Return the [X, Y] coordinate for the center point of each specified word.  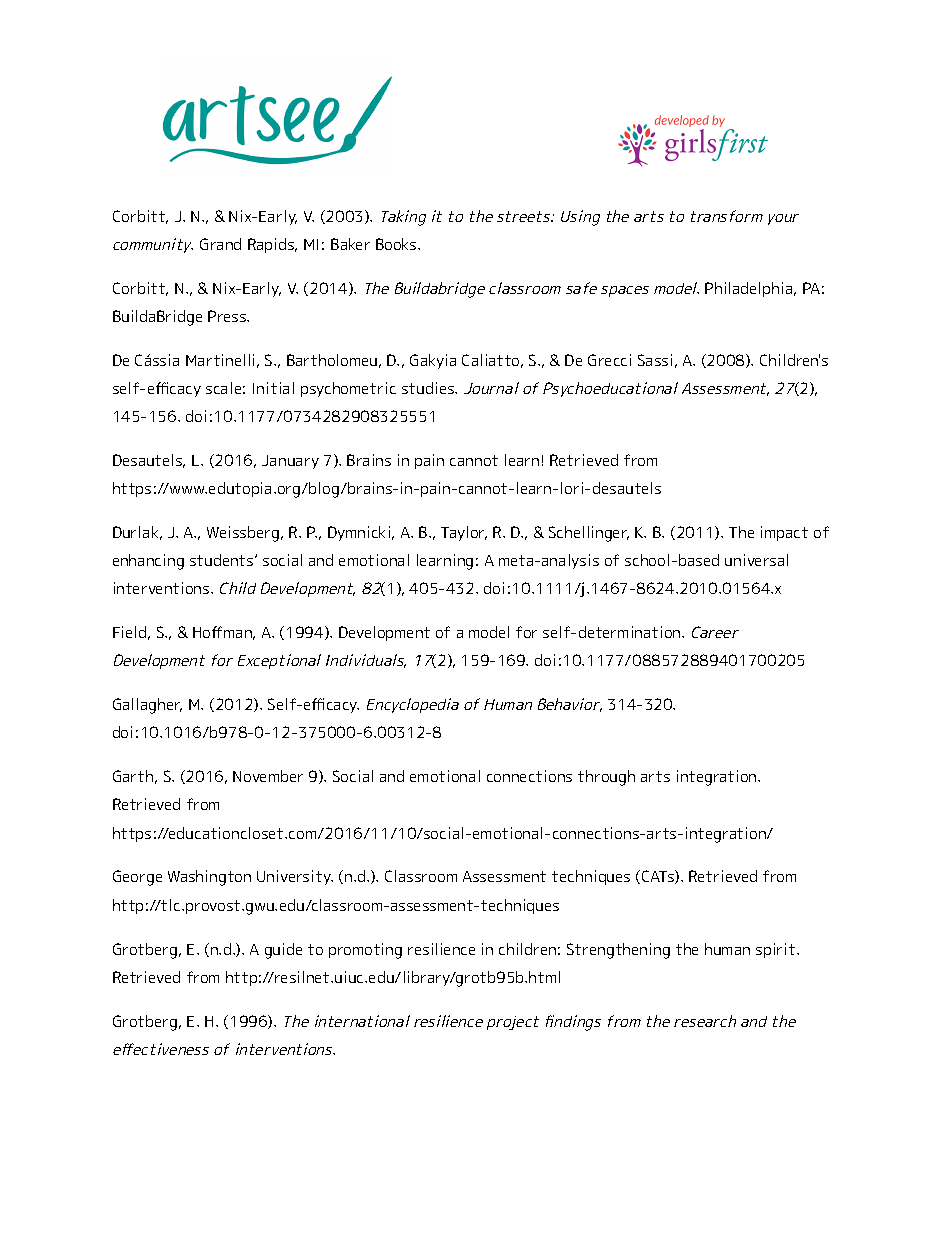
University [295, 877]
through [606, 778]
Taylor [464, 533]
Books [397, 244]
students [223, 560]
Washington [209, 878]
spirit [777, 950]
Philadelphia [750, 289]
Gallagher [147, 706]
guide [283, 951]
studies [429, 388]
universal [756, 560]
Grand [220, 244]
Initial [273, 388]
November [268, 776]
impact [784, 533]
